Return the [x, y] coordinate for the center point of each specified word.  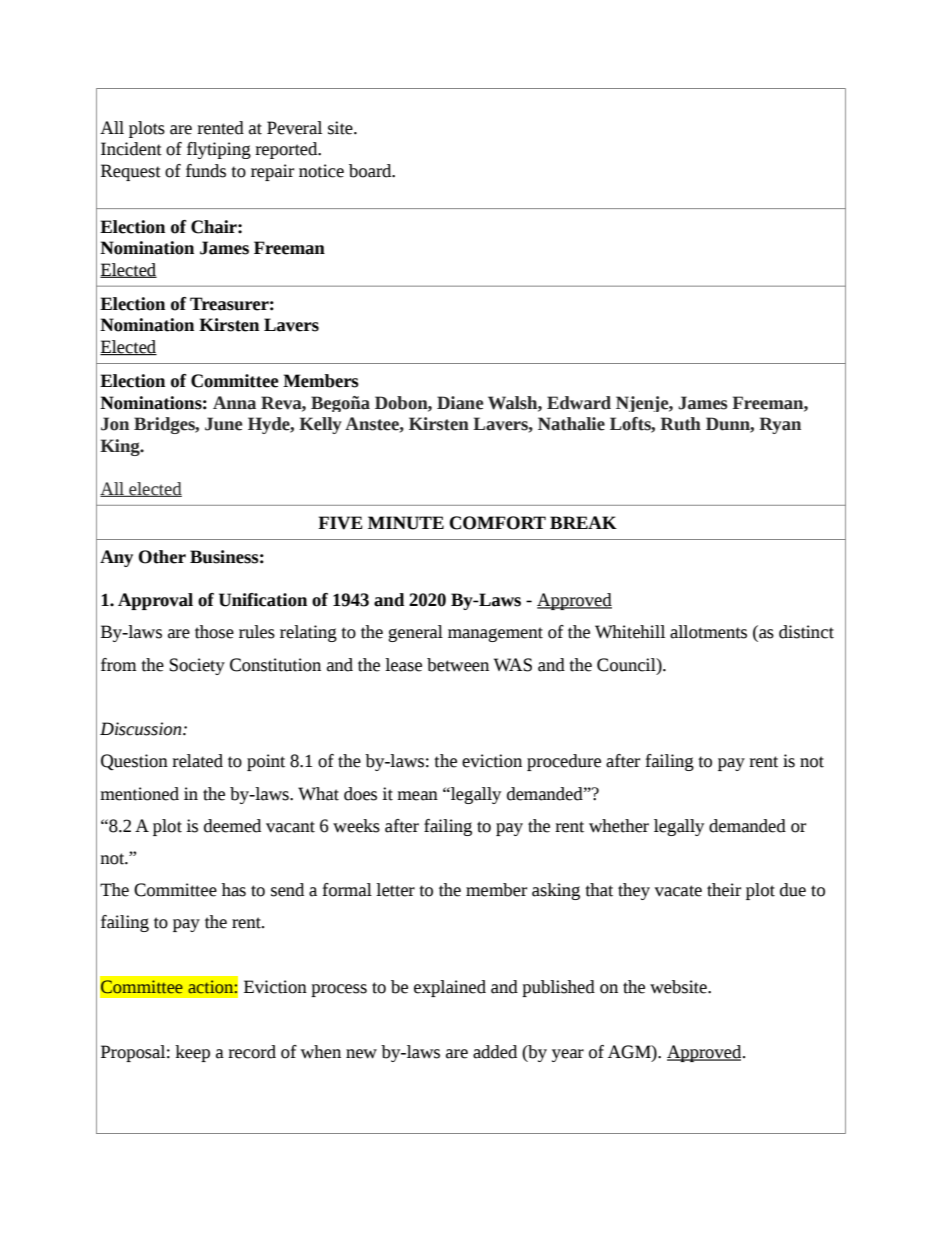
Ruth [681, 424]
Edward [579, 403]
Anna [234, 403]
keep [192, 1053]
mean [417, 796]
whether [619, 826]
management [495, 634]
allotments [708, 632]
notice [321, 171]
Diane [460, 403]
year [568, 1055]
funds [206, 171]
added [495, 1052]
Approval [155, 601]
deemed [232, 826]
